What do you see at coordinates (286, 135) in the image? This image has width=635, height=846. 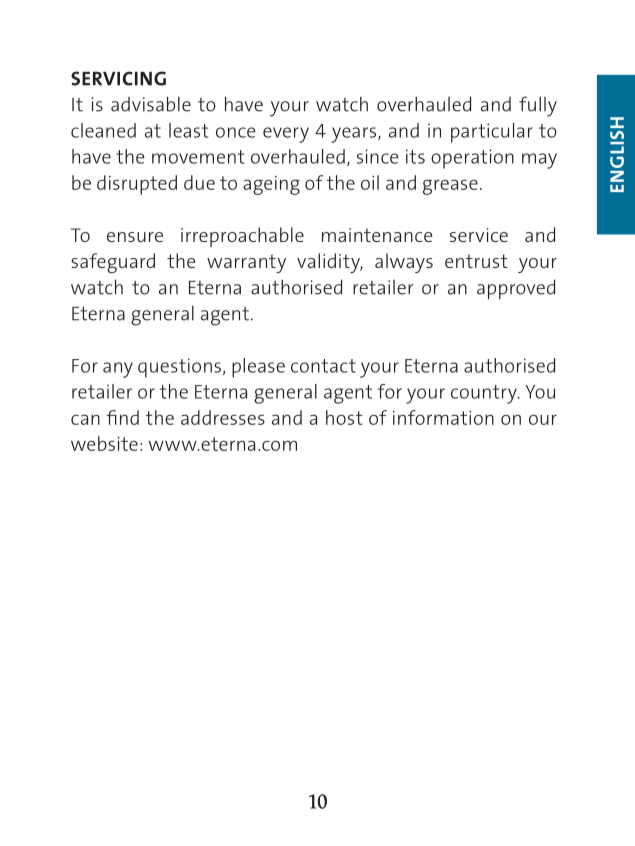 I see `every` at bounding box center [286, 135].
